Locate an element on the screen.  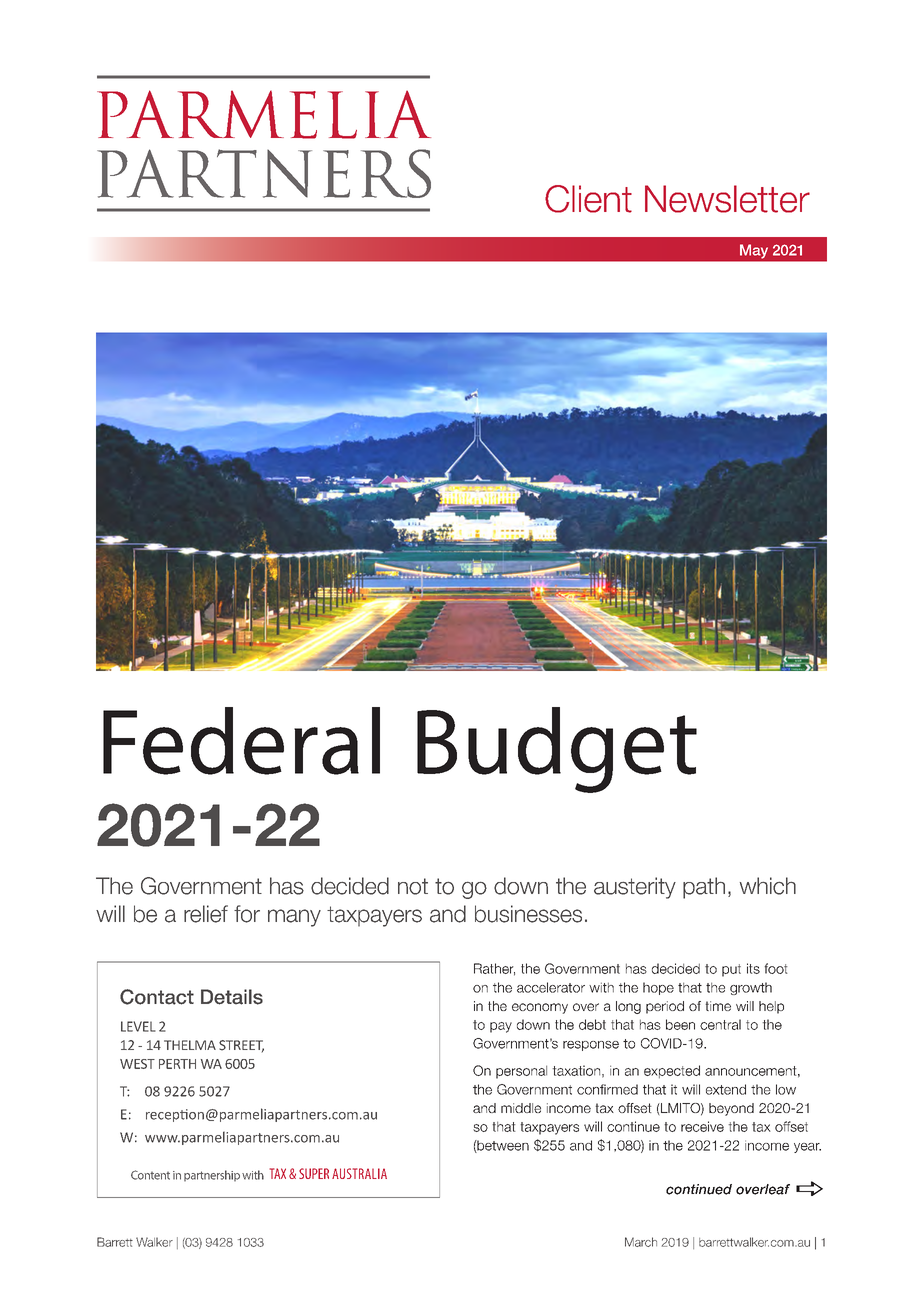
May is located at coordinates (754, 252).
